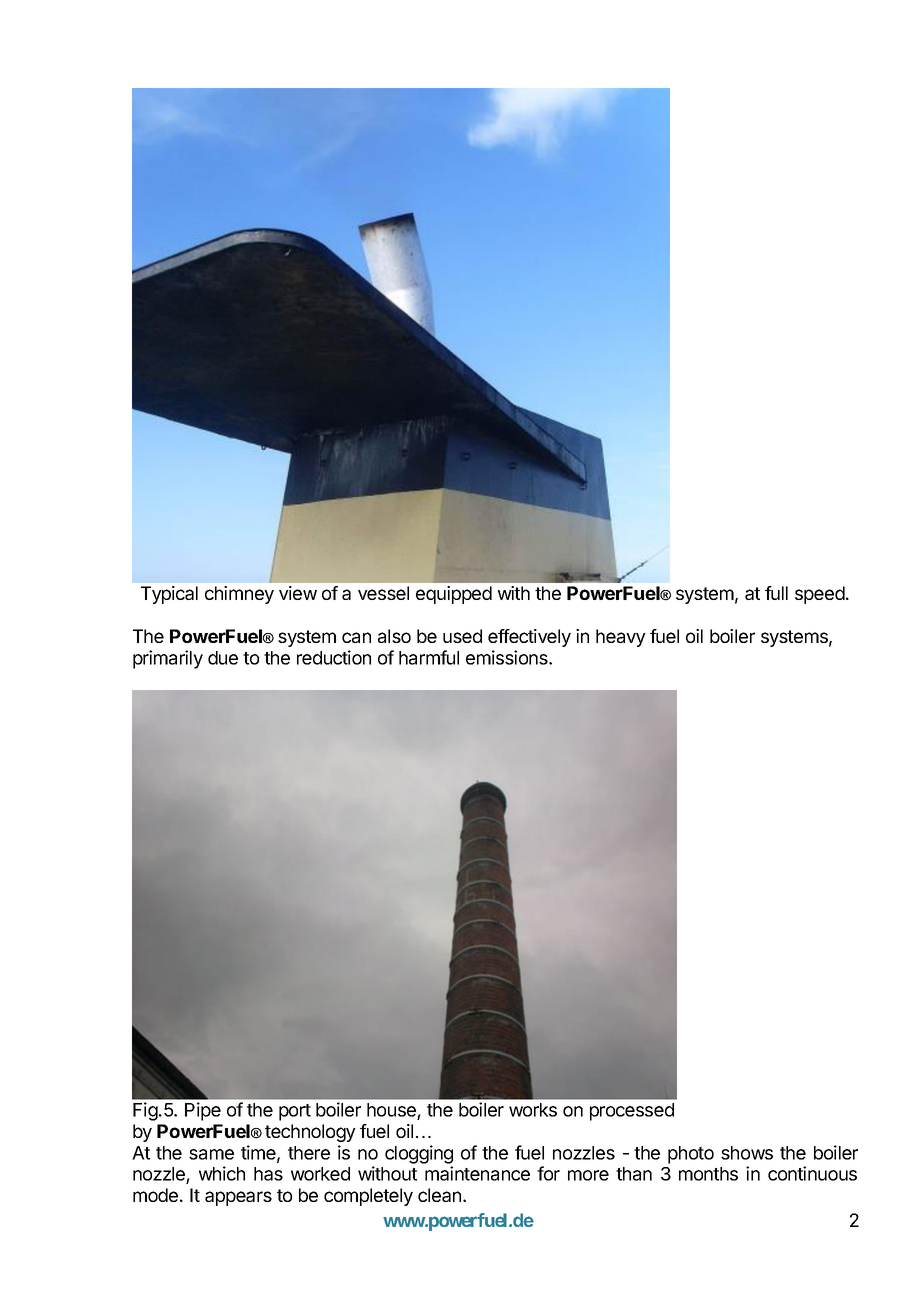  I want to click on emissions, so click(508, 657).
